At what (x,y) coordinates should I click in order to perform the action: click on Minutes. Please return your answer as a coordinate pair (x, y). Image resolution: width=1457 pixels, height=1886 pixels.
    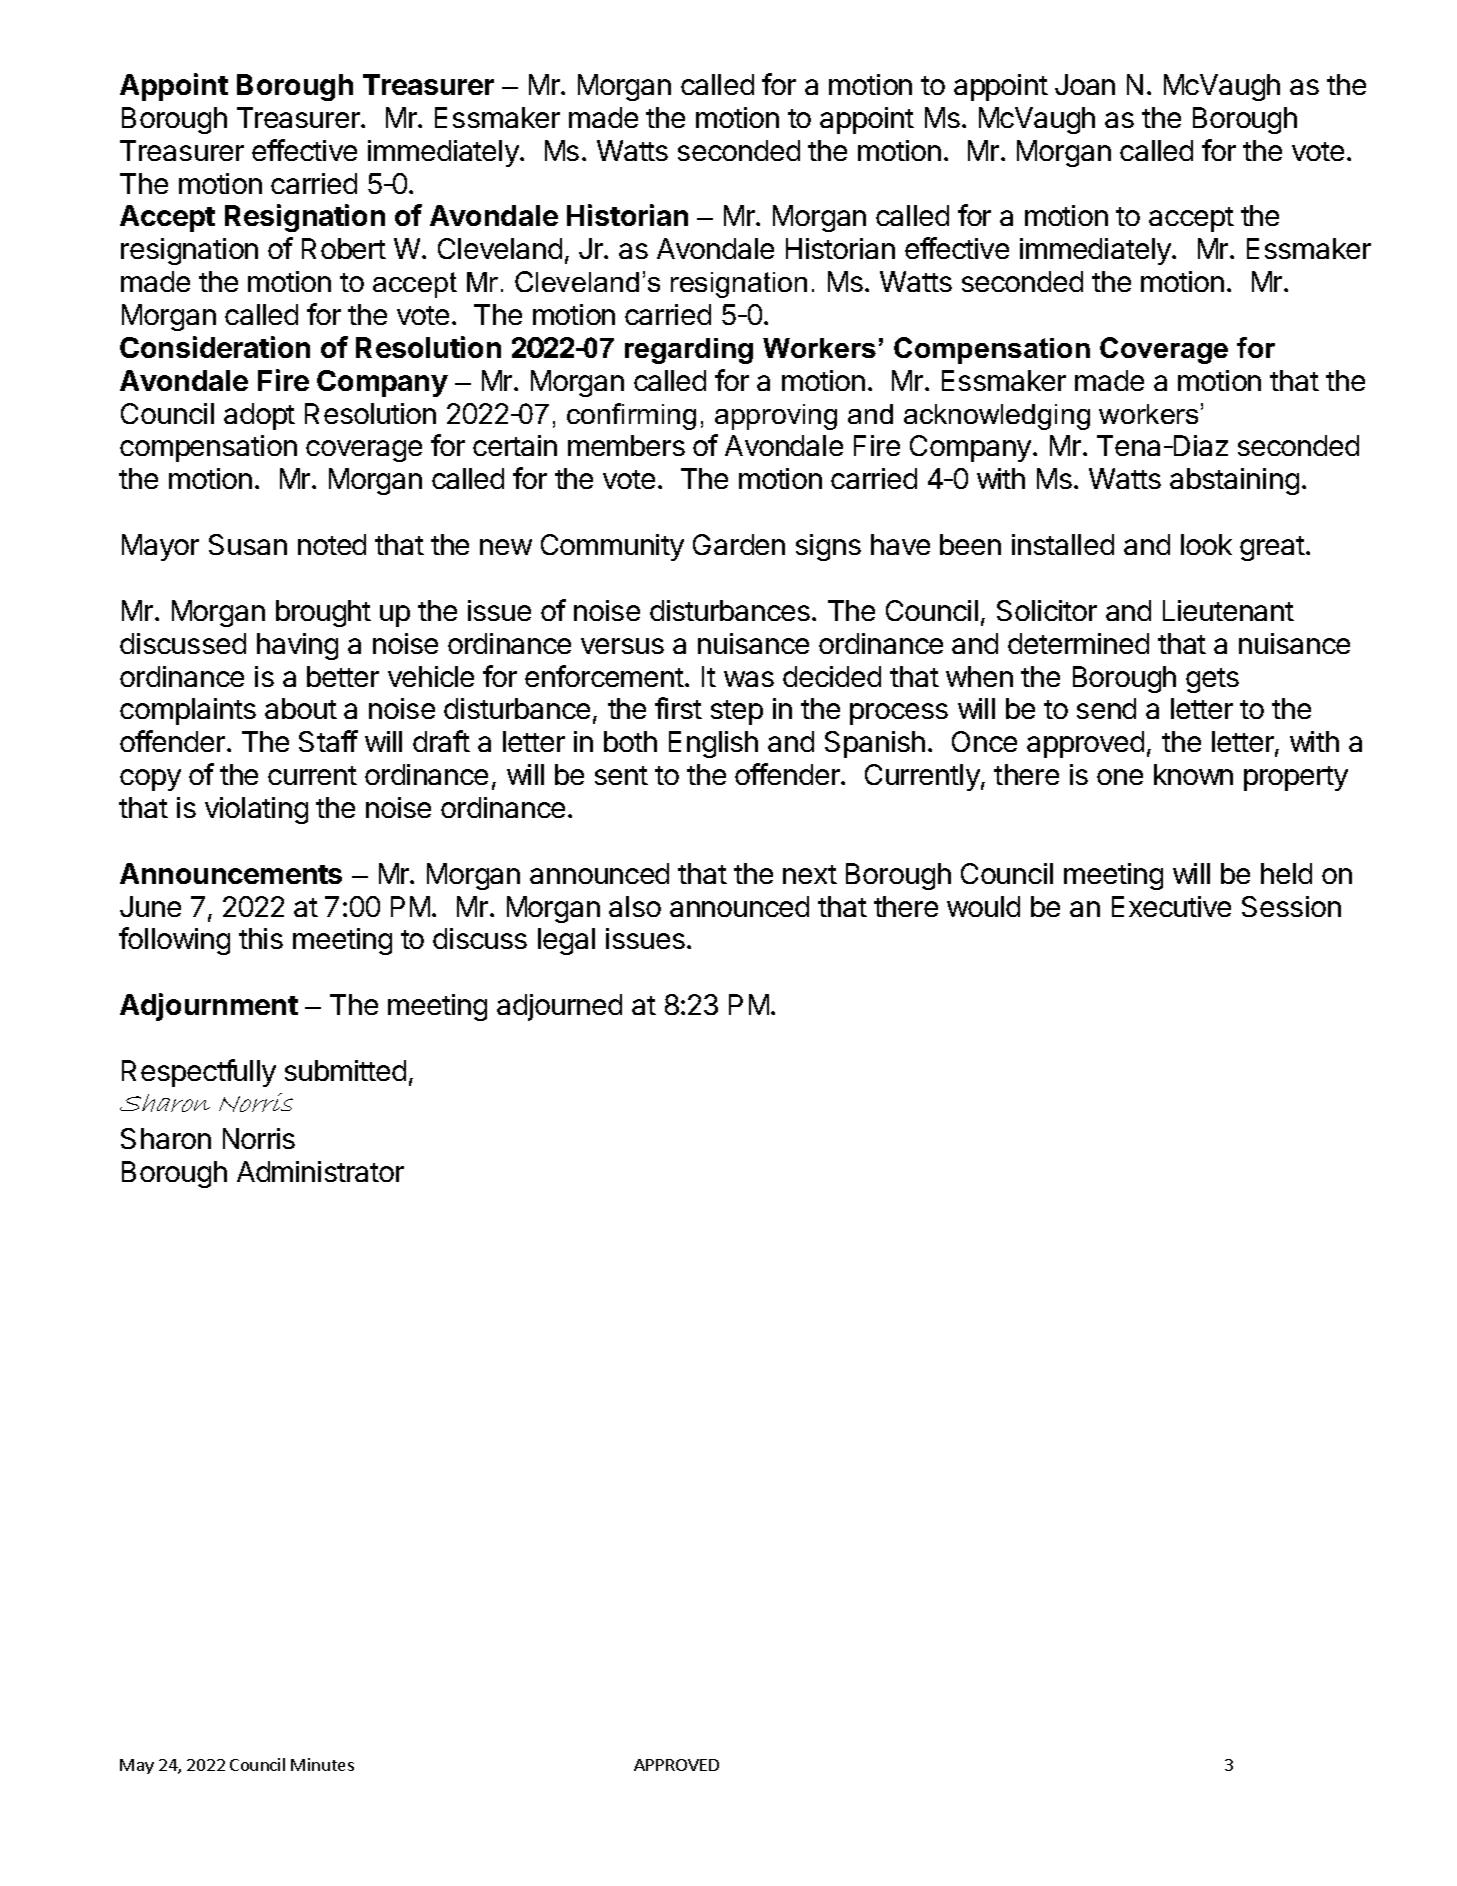
    Looking at the image, I should click on (322, 1764).
